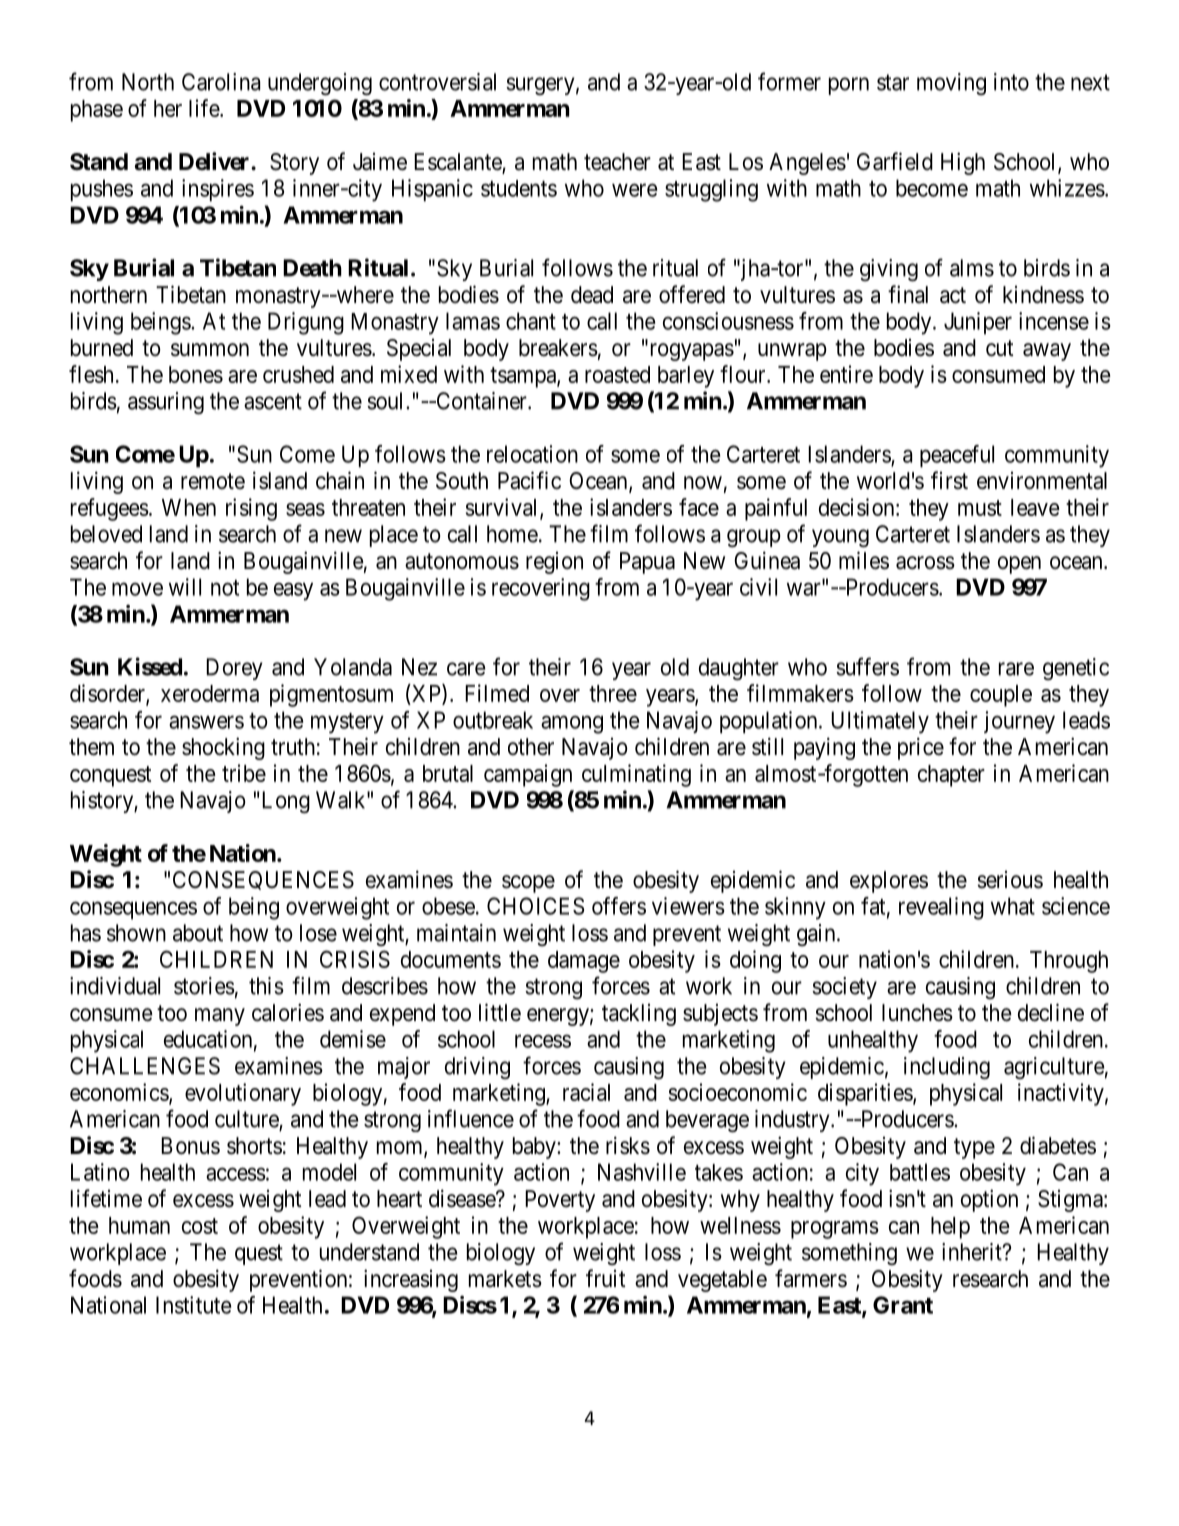  Describe the element at coordinates (606, 1278) in the screenshot. I see `fruit` at that location.
